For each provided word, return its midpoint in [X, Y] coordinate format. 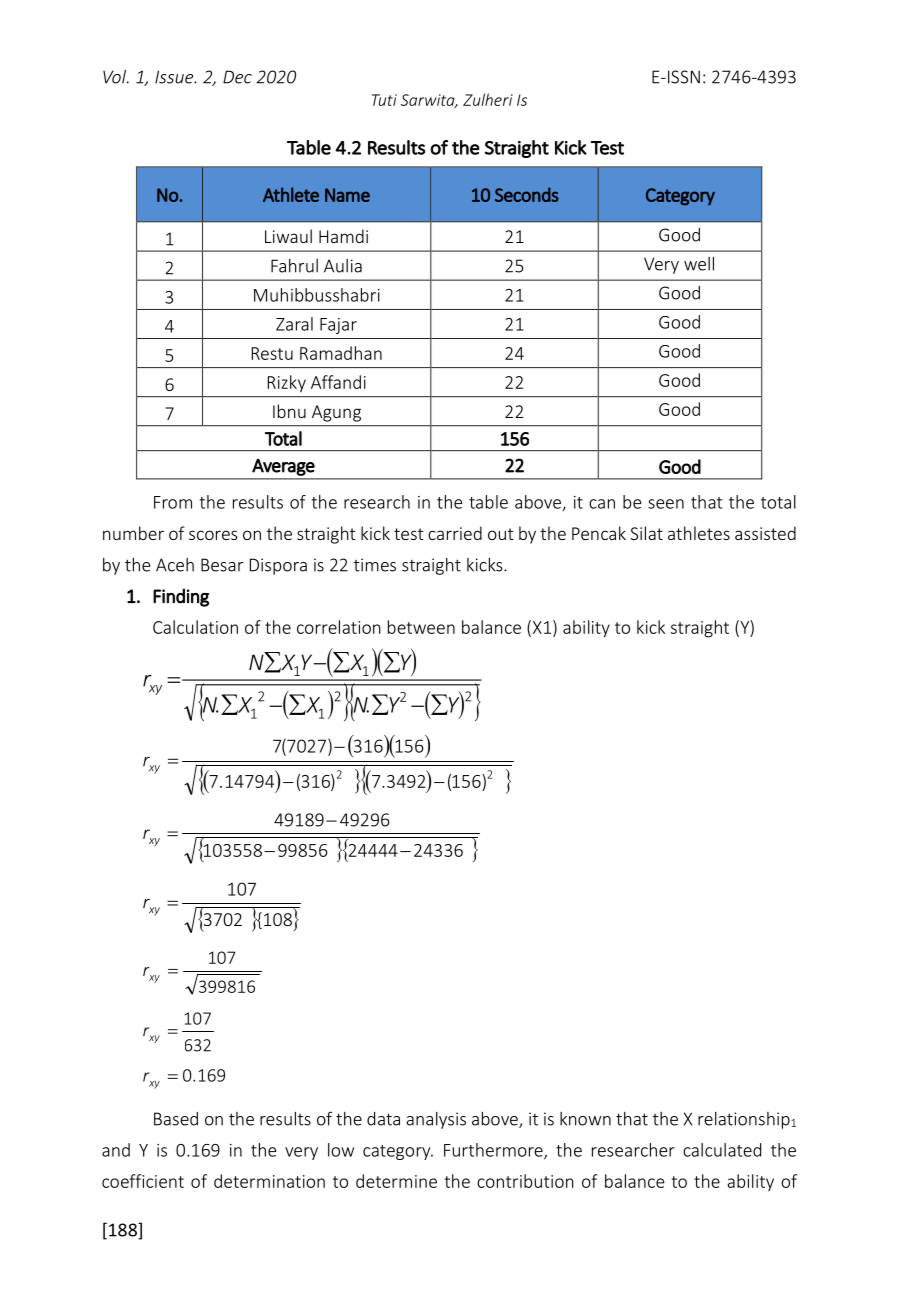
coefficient [143, 1181]
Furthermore [494, 1151]
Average [283, 467]
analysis [436, 1120]
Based [176, 1119]
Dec [237, 77]
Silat [646, 533]
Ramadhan [341, 353]
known [585, 1119]
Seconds [527, 194]
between [421, 627]
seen [666, 504]
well [699, 264]
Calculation [195, 627]
